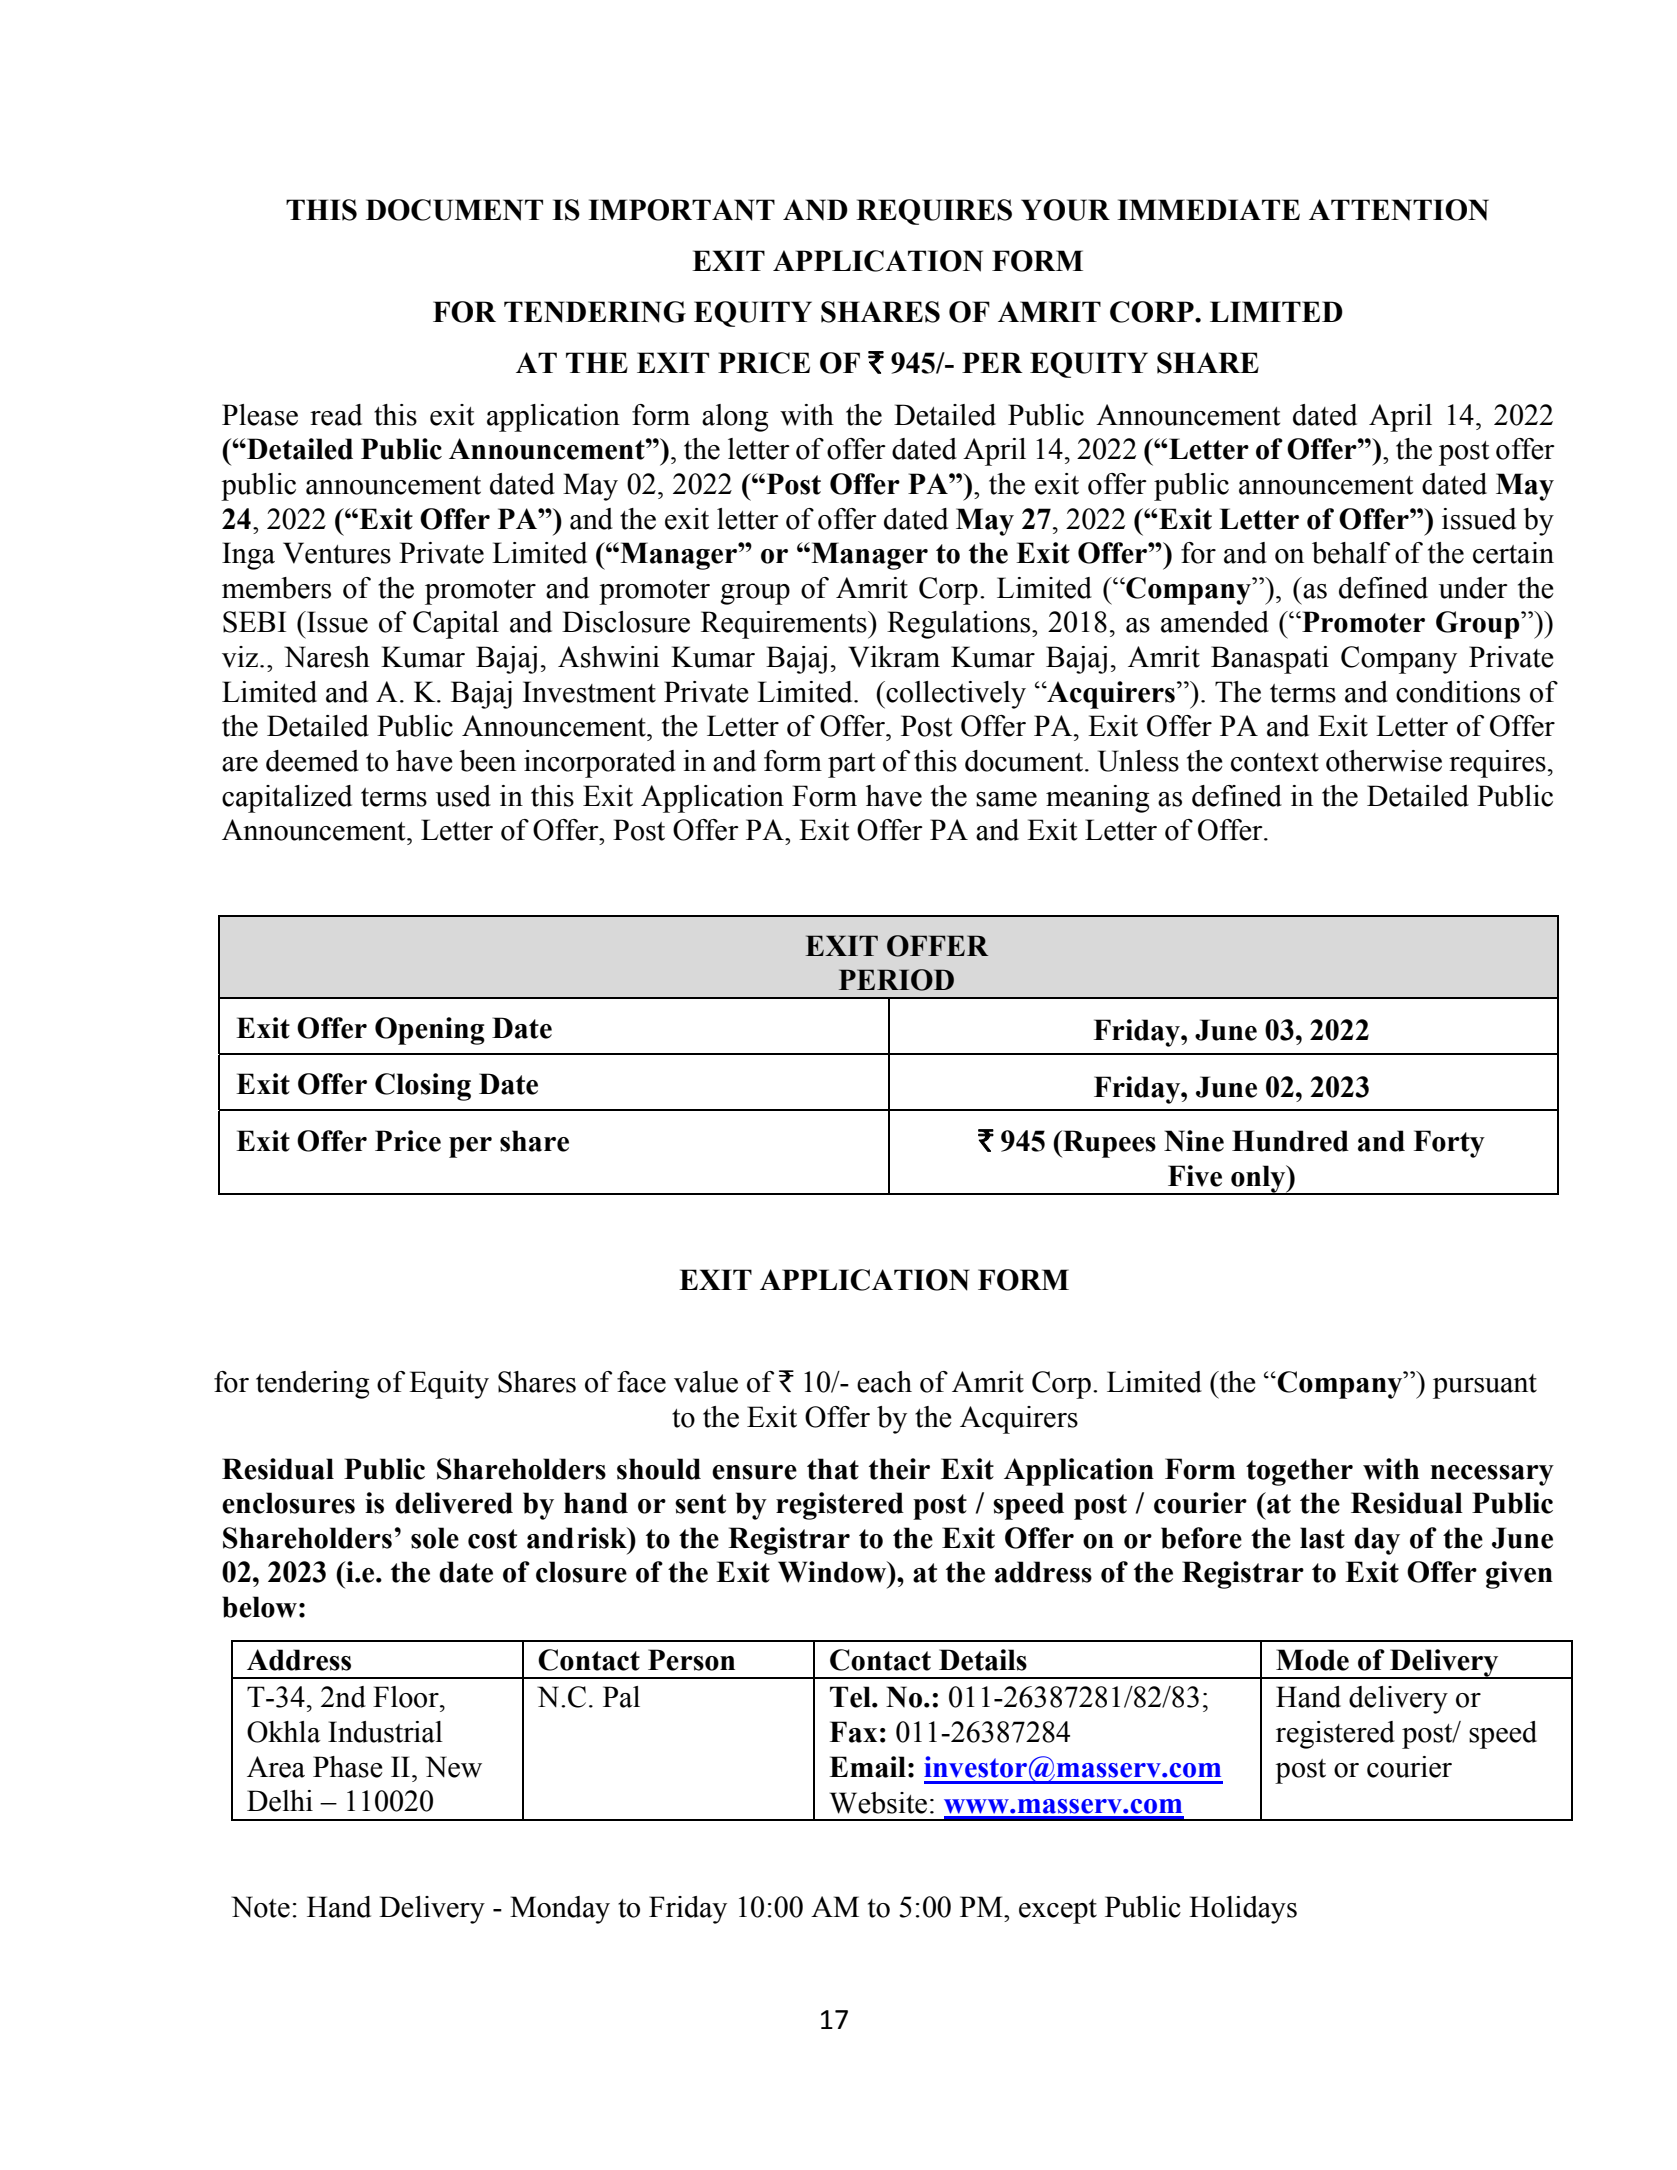 The width and height of the document is (1677, 2170). Describe the element at coordinates (336, 415) in the document. I see `read` at that location.
